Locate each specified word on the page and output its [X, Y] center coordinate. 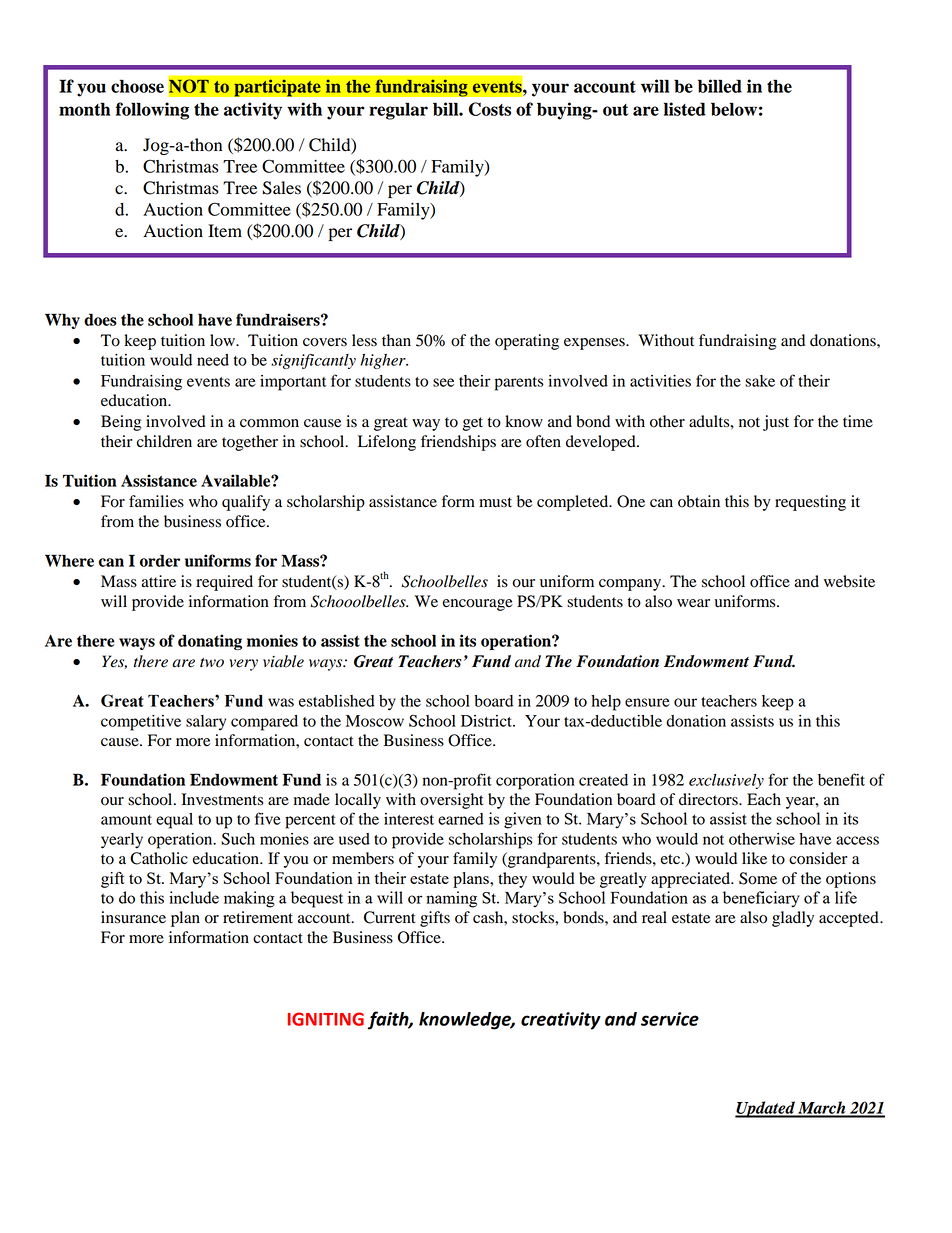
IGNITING [326, 1019]
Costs [490, 109]
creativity [561, 1021]
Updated [766, 1109]
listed [685, 109]
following [152, 111]
